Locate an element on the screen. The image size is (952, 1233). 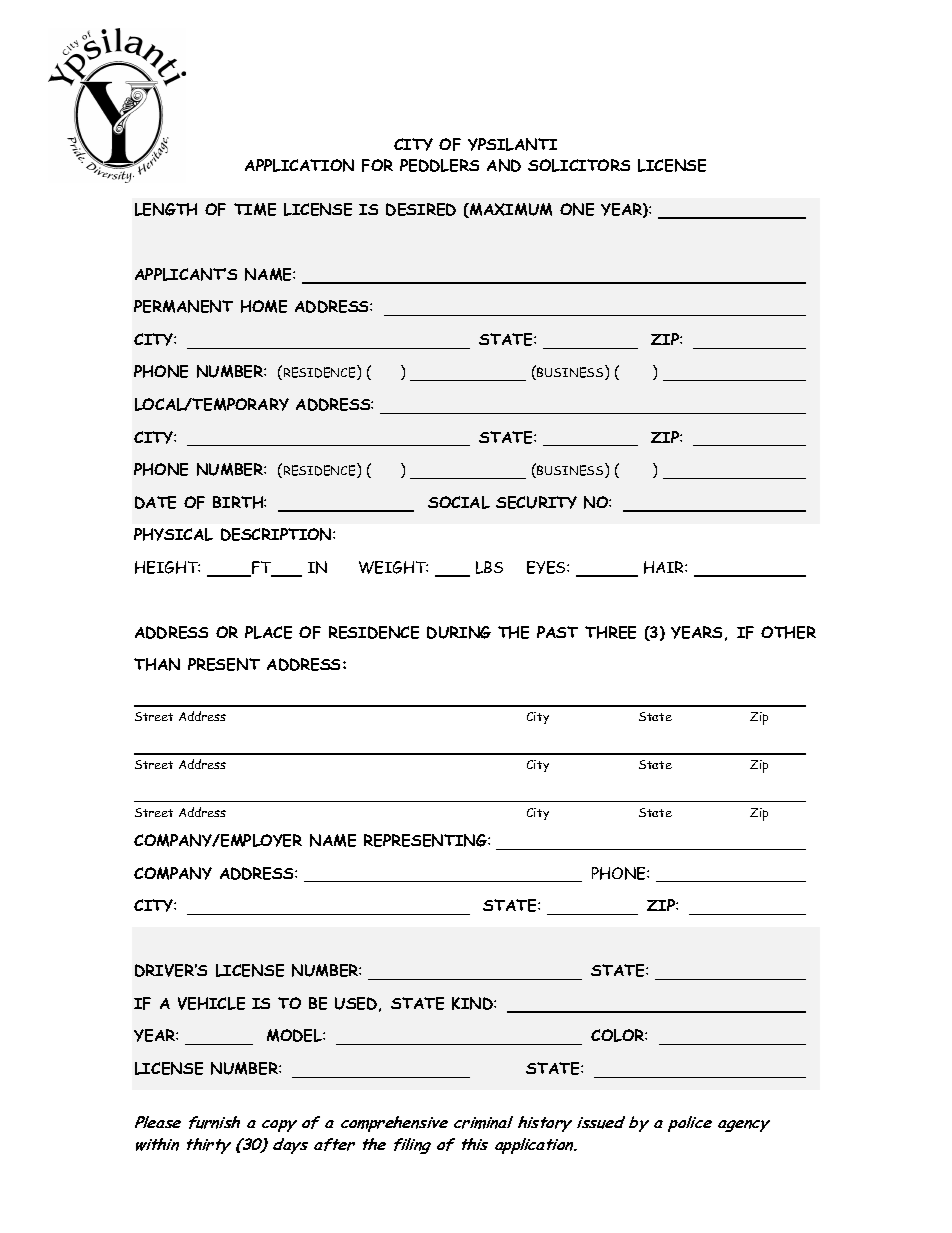
VEHICLE is located at coordinates (211, 1003).
